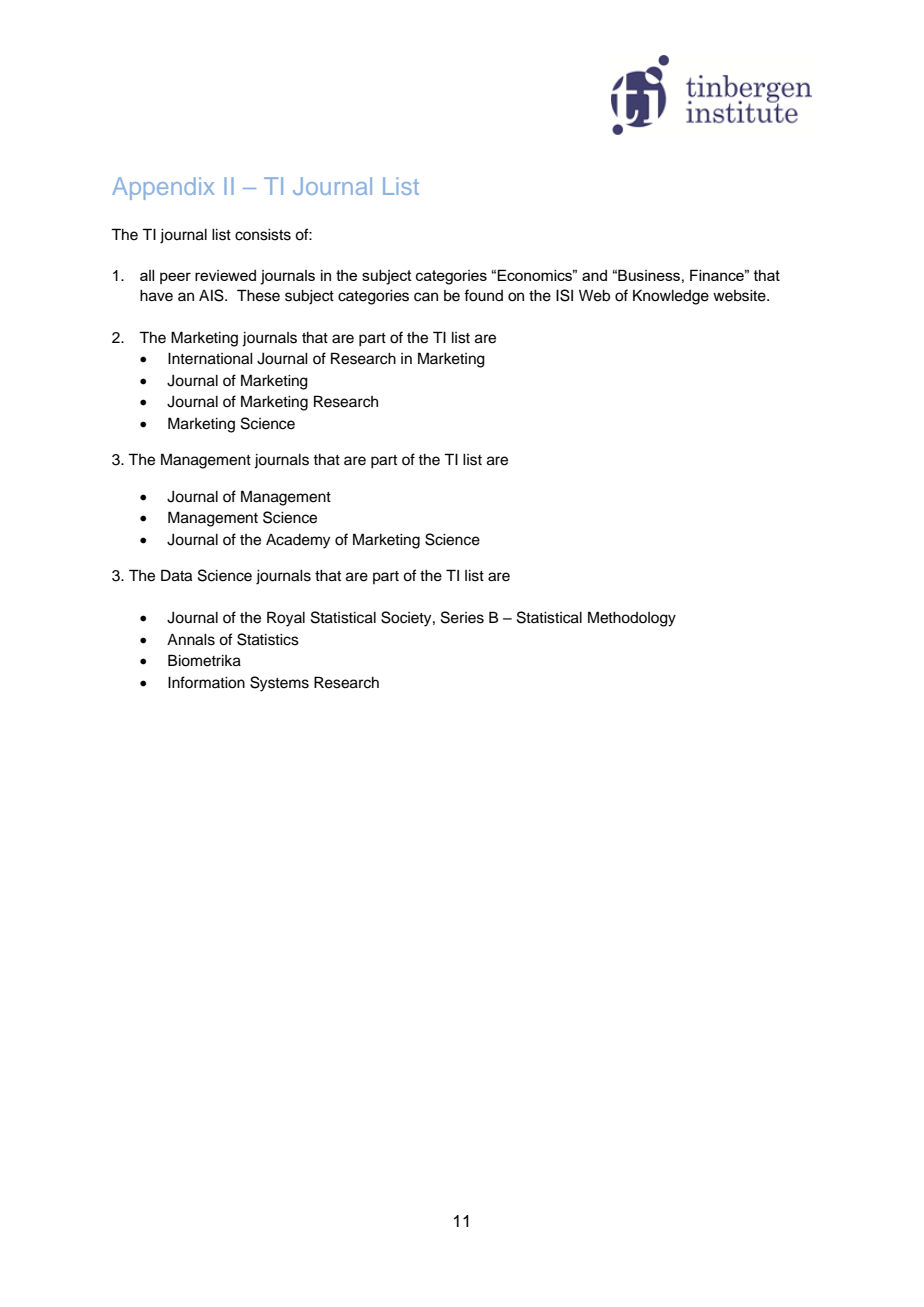 The height and width of the screenshot is (1307, 924). I want to click on International, so click(210, 358).
